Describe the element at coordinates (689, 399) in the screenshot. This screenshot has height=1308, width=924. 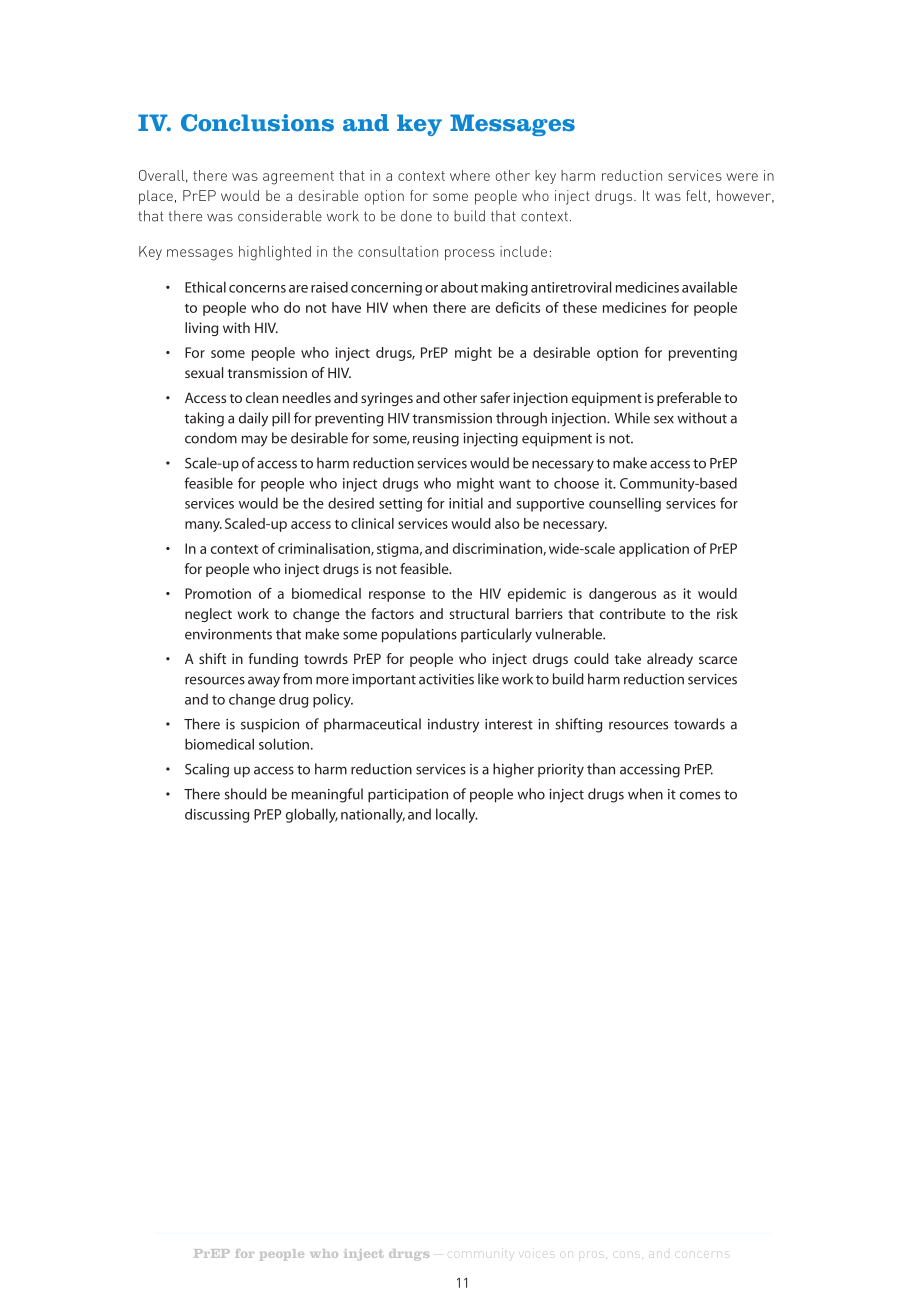
I see `preferable` at that location.
